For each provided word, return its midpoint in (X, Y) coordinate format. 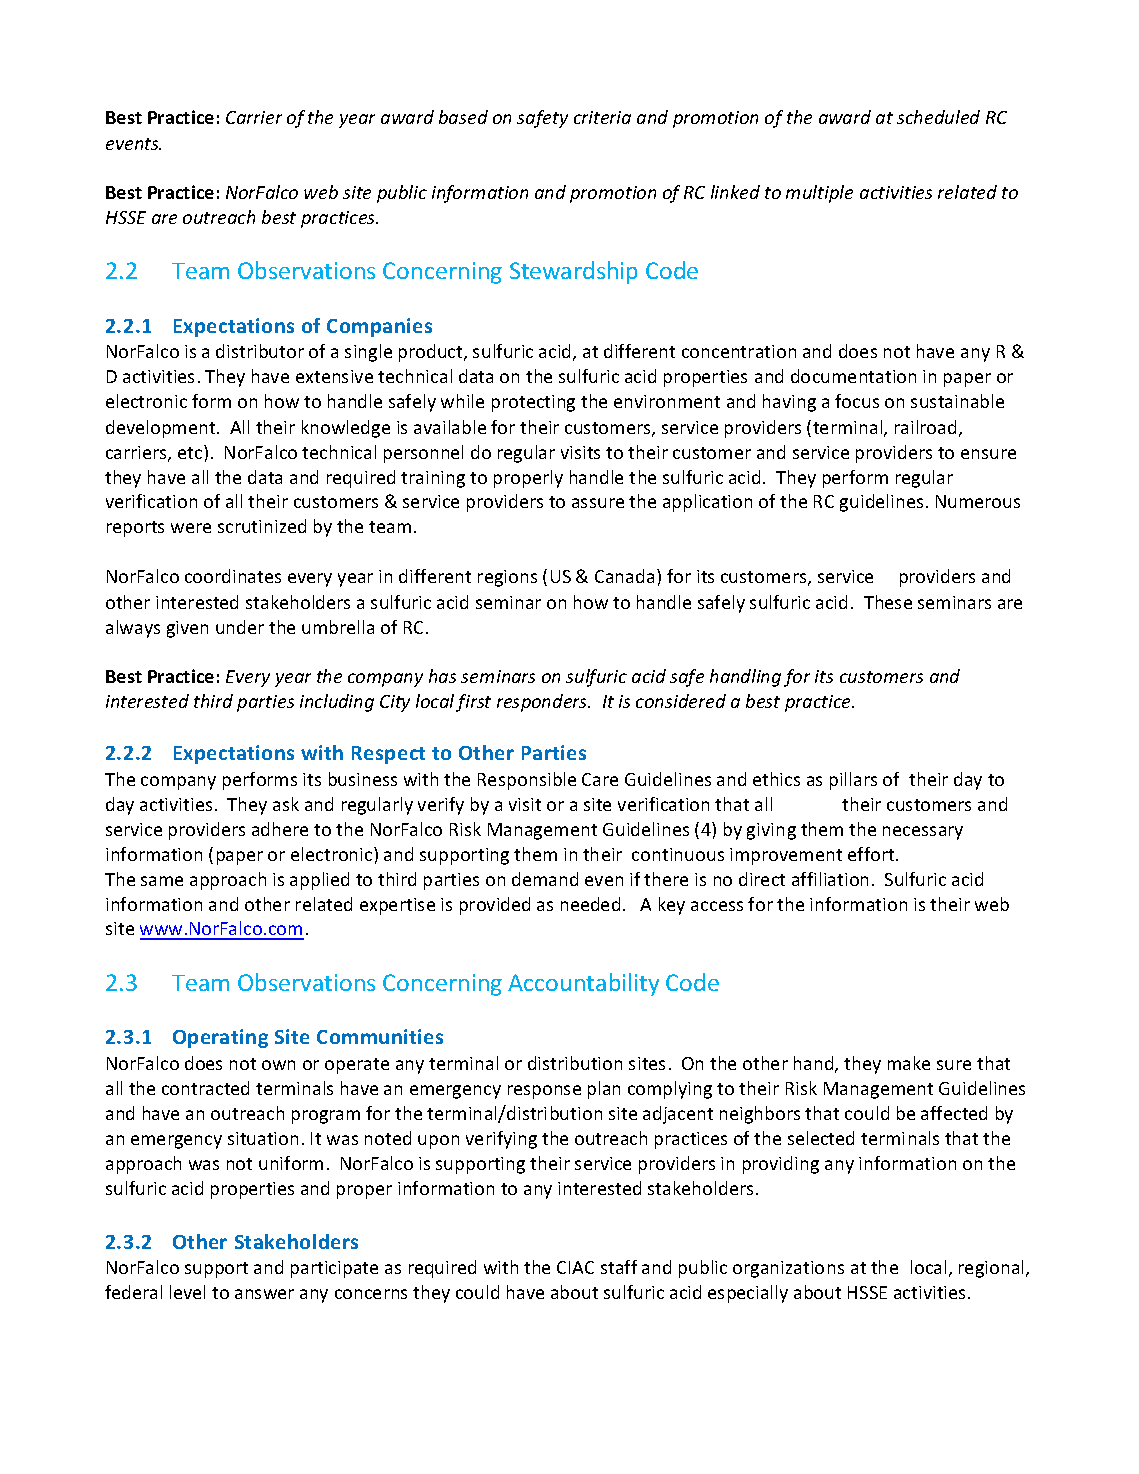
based (463, 117)
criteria (602, 117)
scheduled (938, 117)
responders (543, 703)
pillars (853, 781)
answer (264, 1294)
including (337, 703)
